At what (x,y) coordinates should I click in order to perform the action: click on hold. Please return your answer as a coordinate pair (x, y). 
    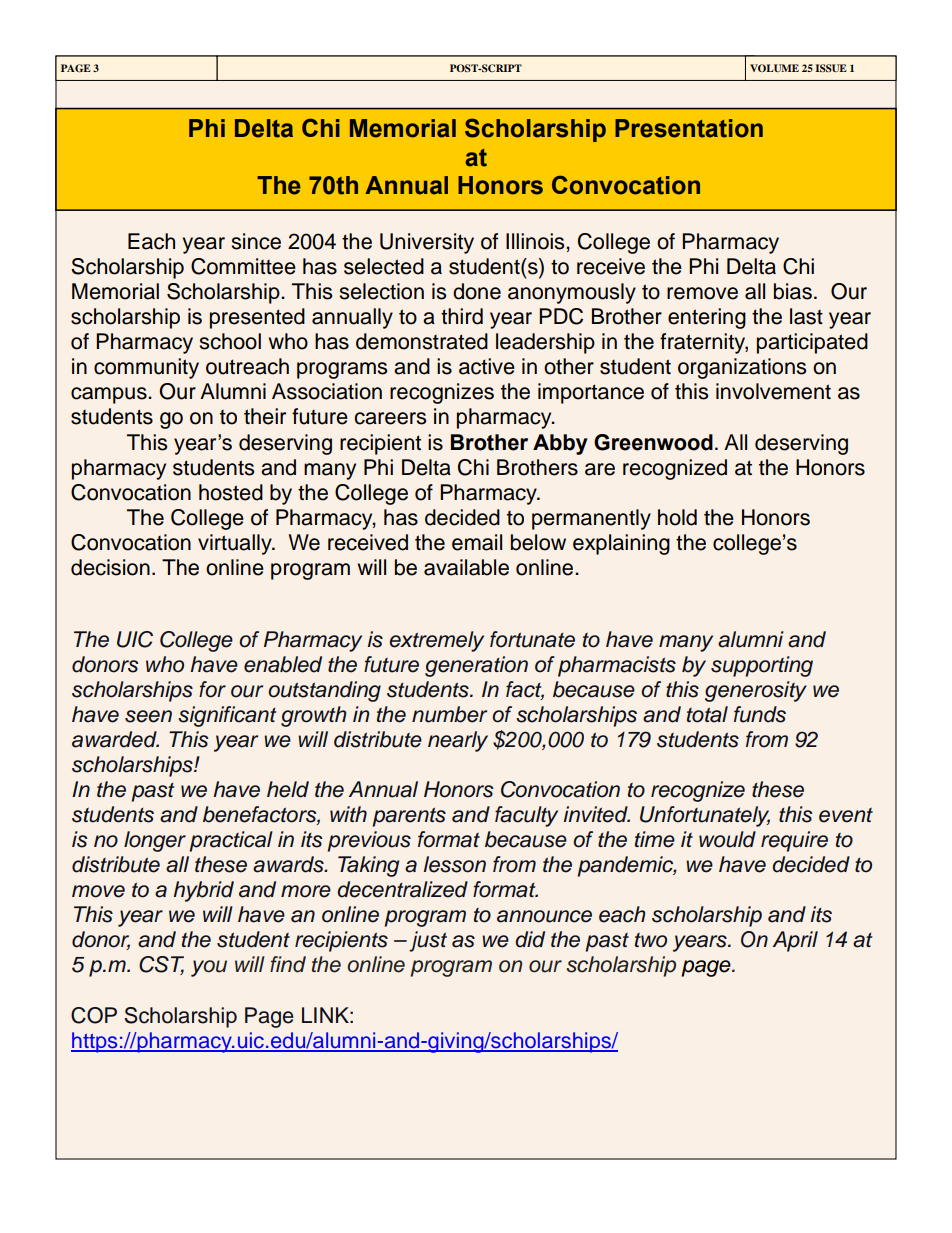
    Looking at the image, I should click on (677, 517).
